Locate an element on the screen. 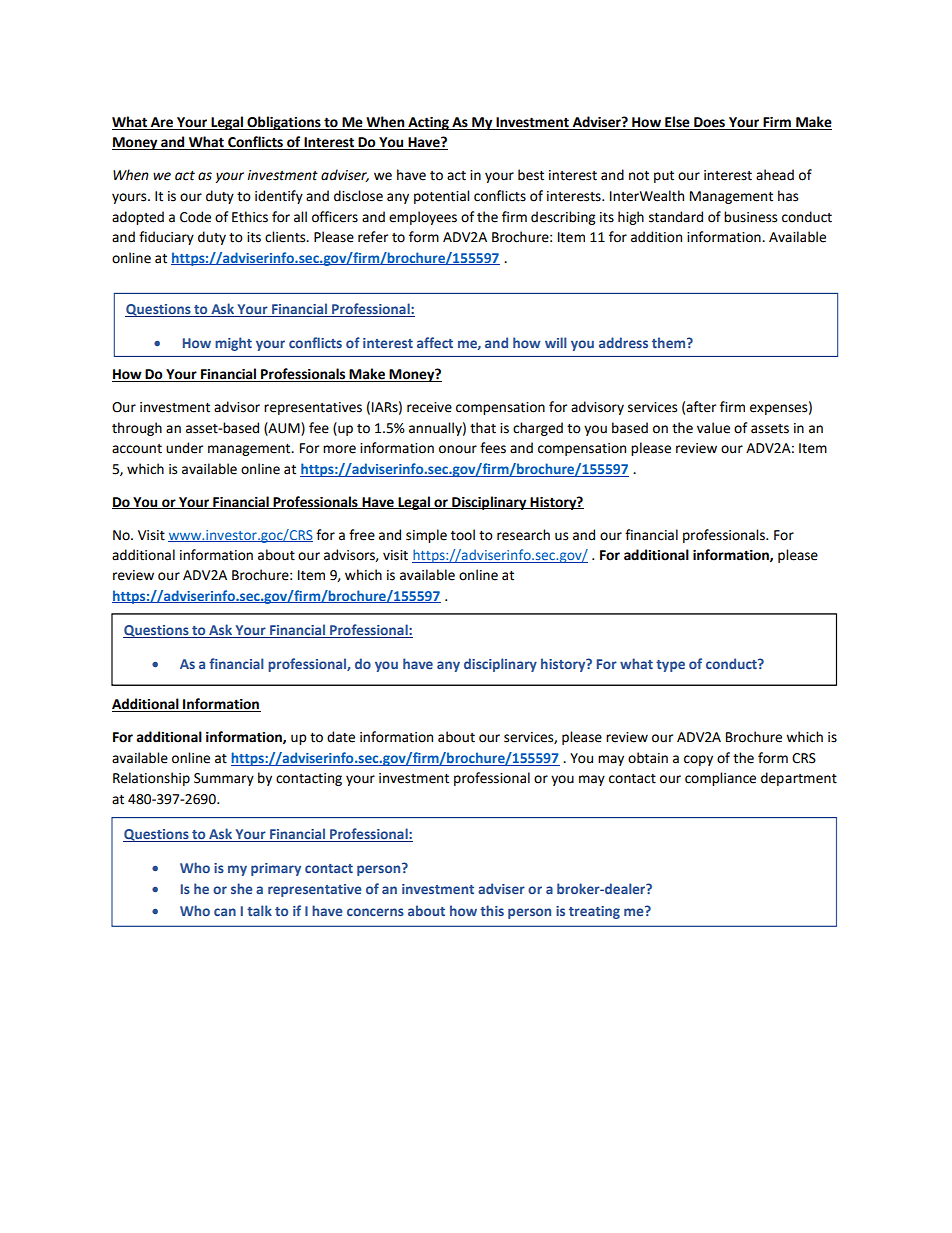  Does is located at coordinates (709, 123).
